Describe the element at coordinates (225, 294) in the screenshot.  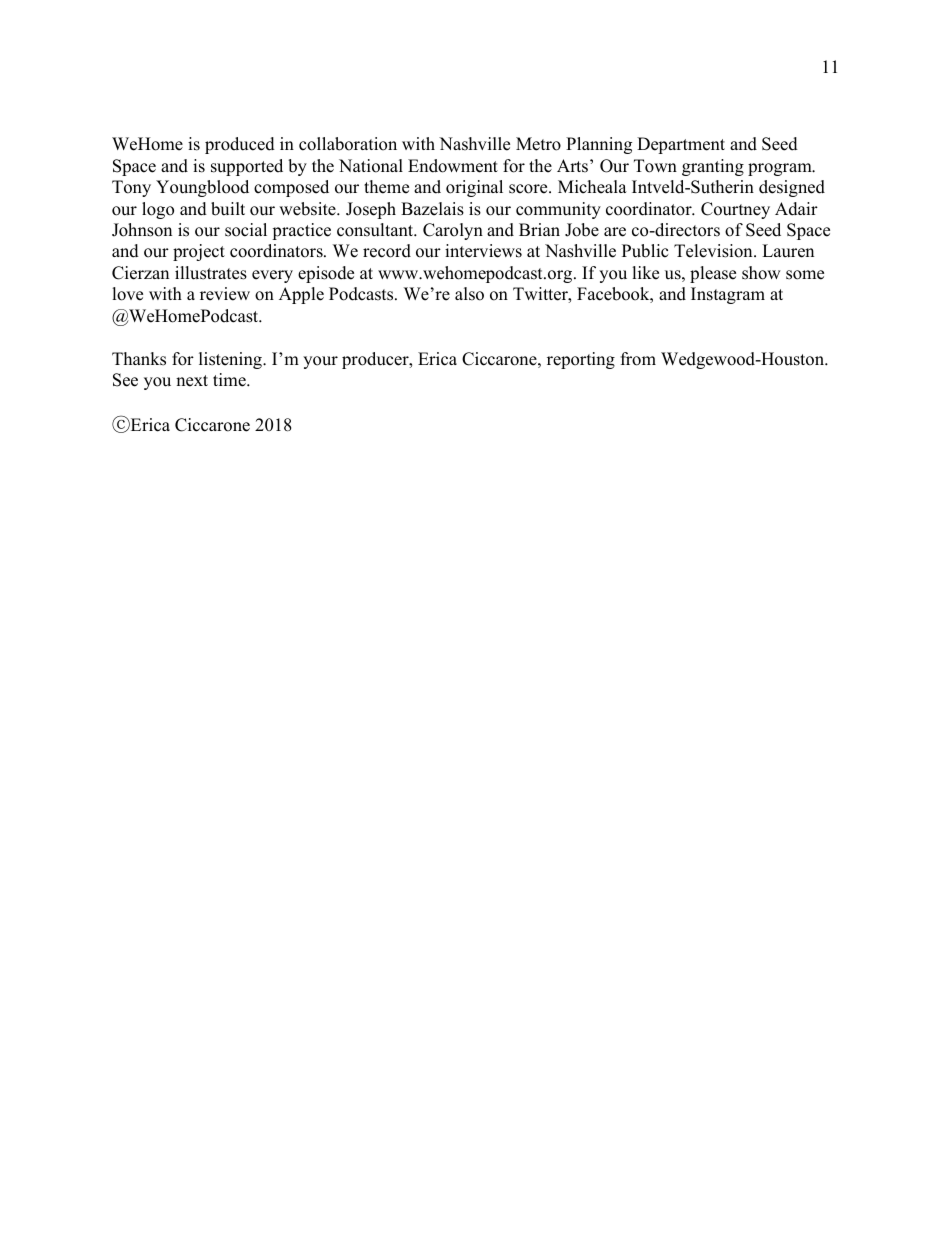
I see `review` at that location.
